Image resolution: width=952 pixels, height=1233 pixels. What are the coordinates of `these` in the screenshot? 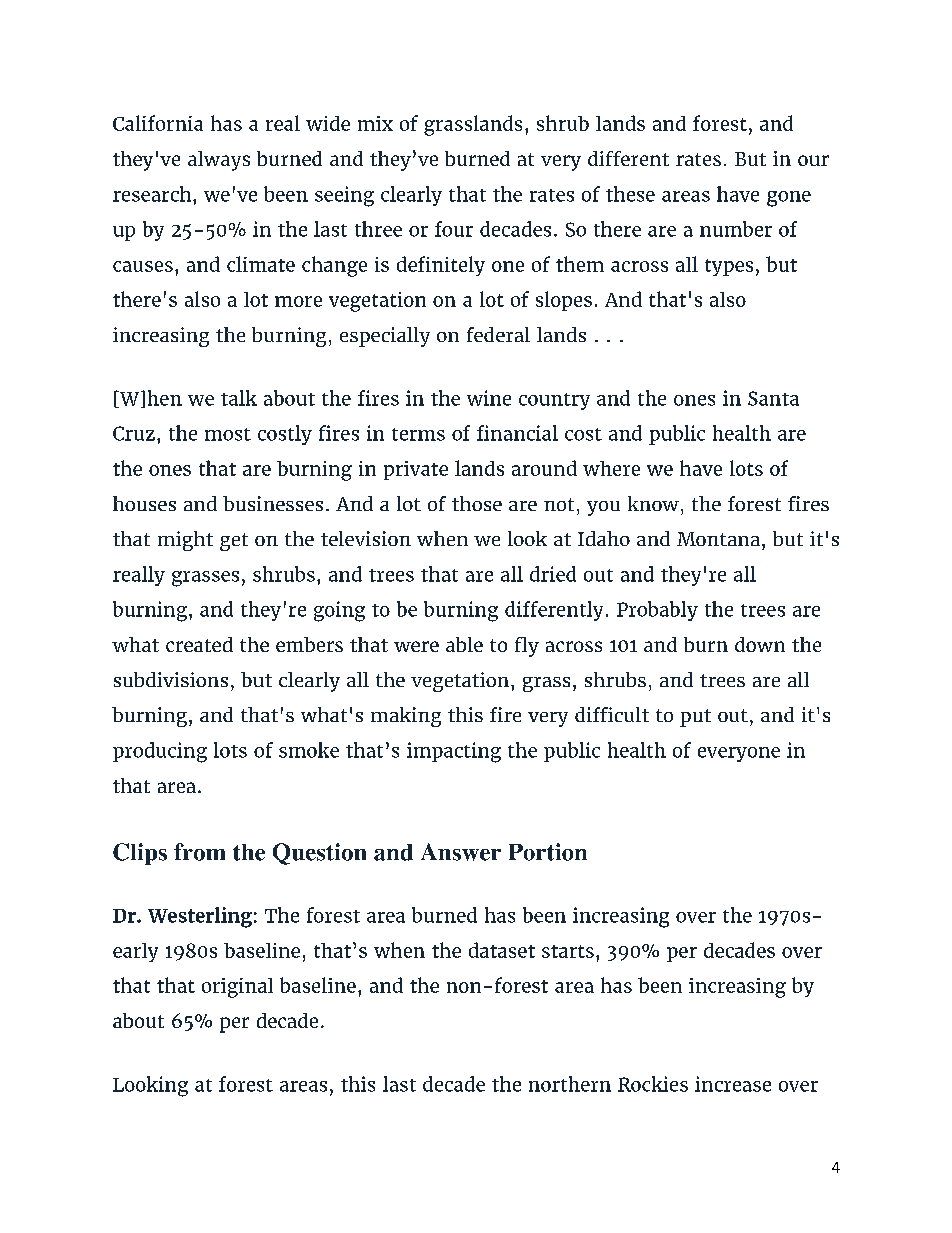 It's located at (630, 194).
